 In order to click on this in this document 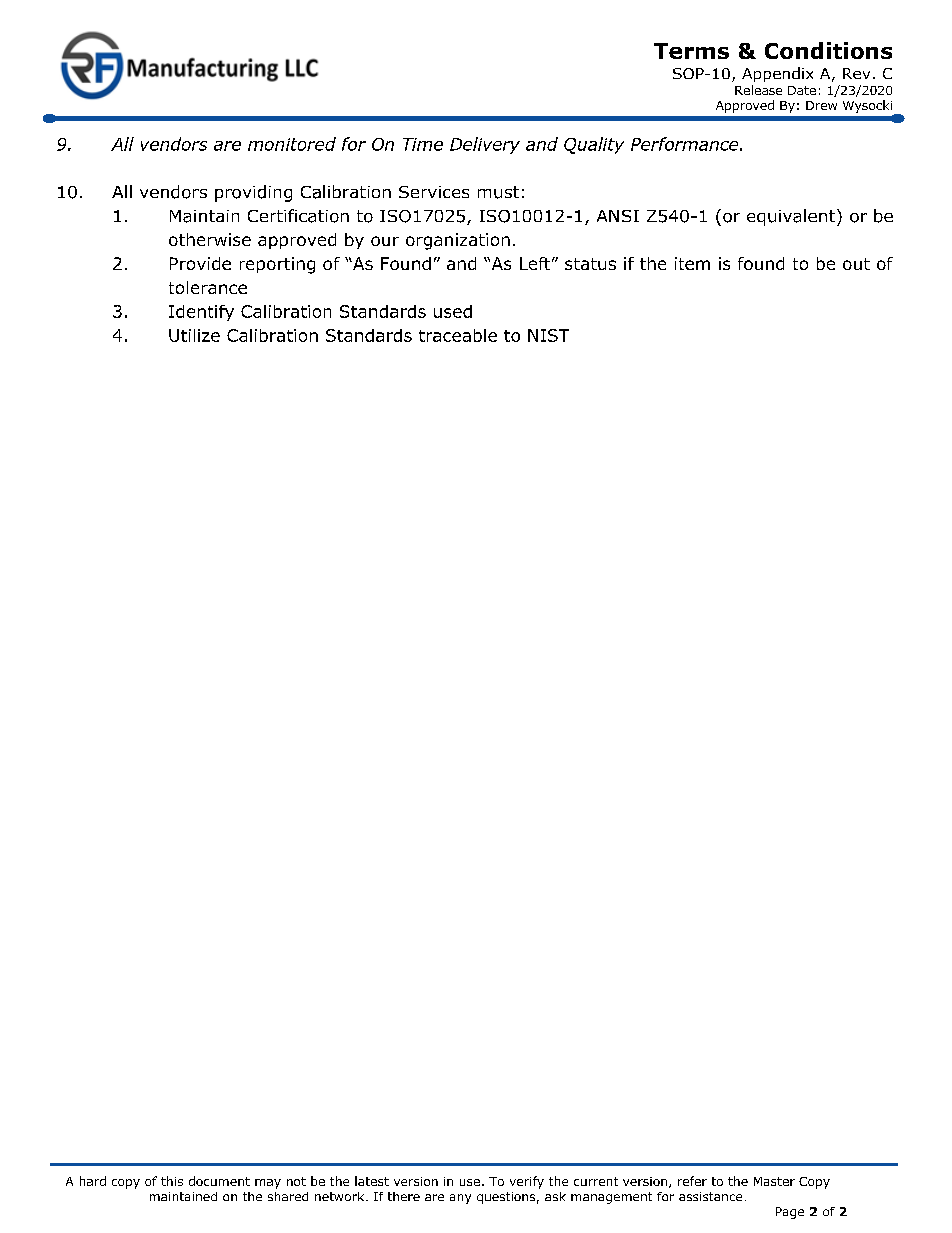, I will do `click(172, 1181)`.
